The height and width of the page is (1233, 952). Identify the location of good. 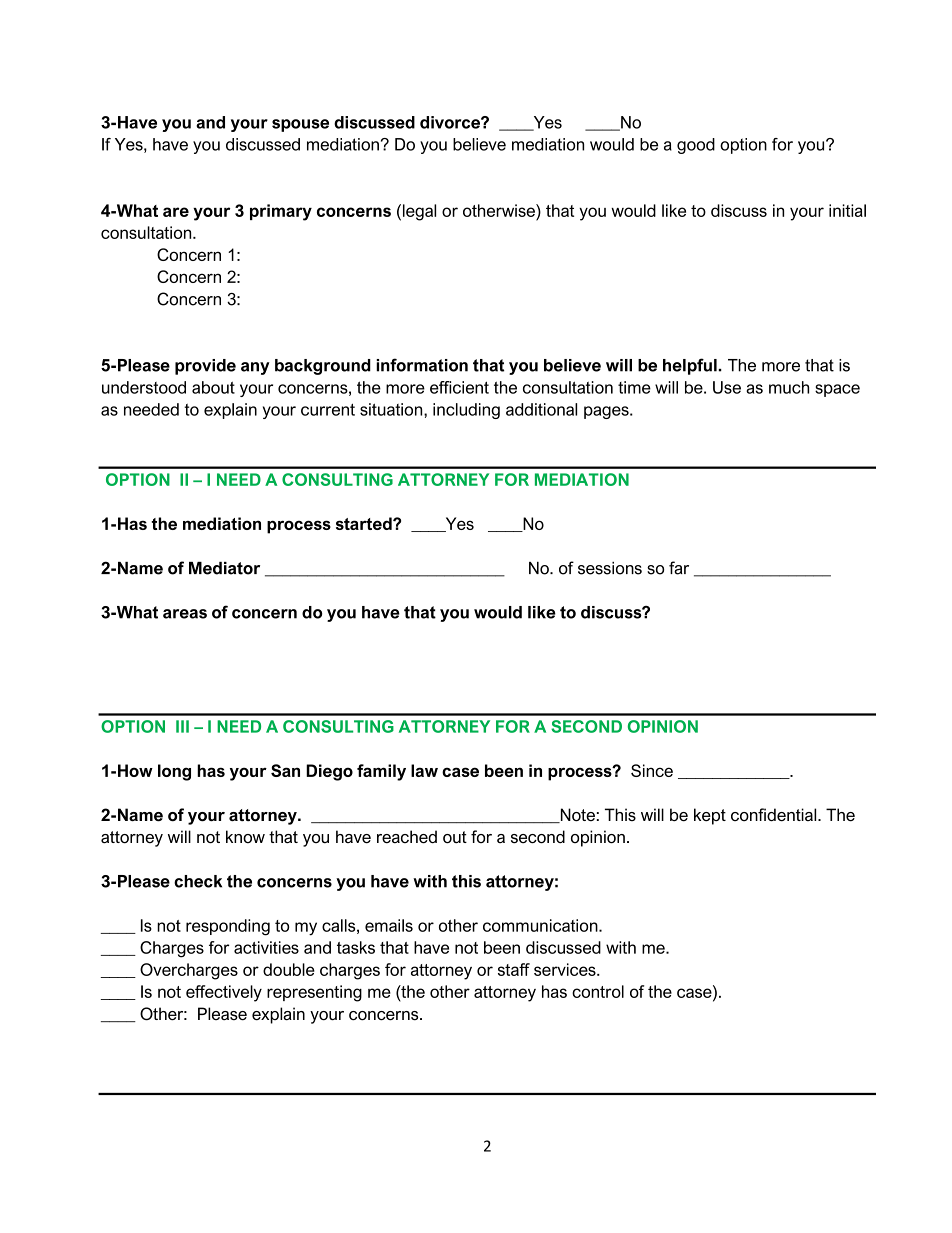
(696, 146).
